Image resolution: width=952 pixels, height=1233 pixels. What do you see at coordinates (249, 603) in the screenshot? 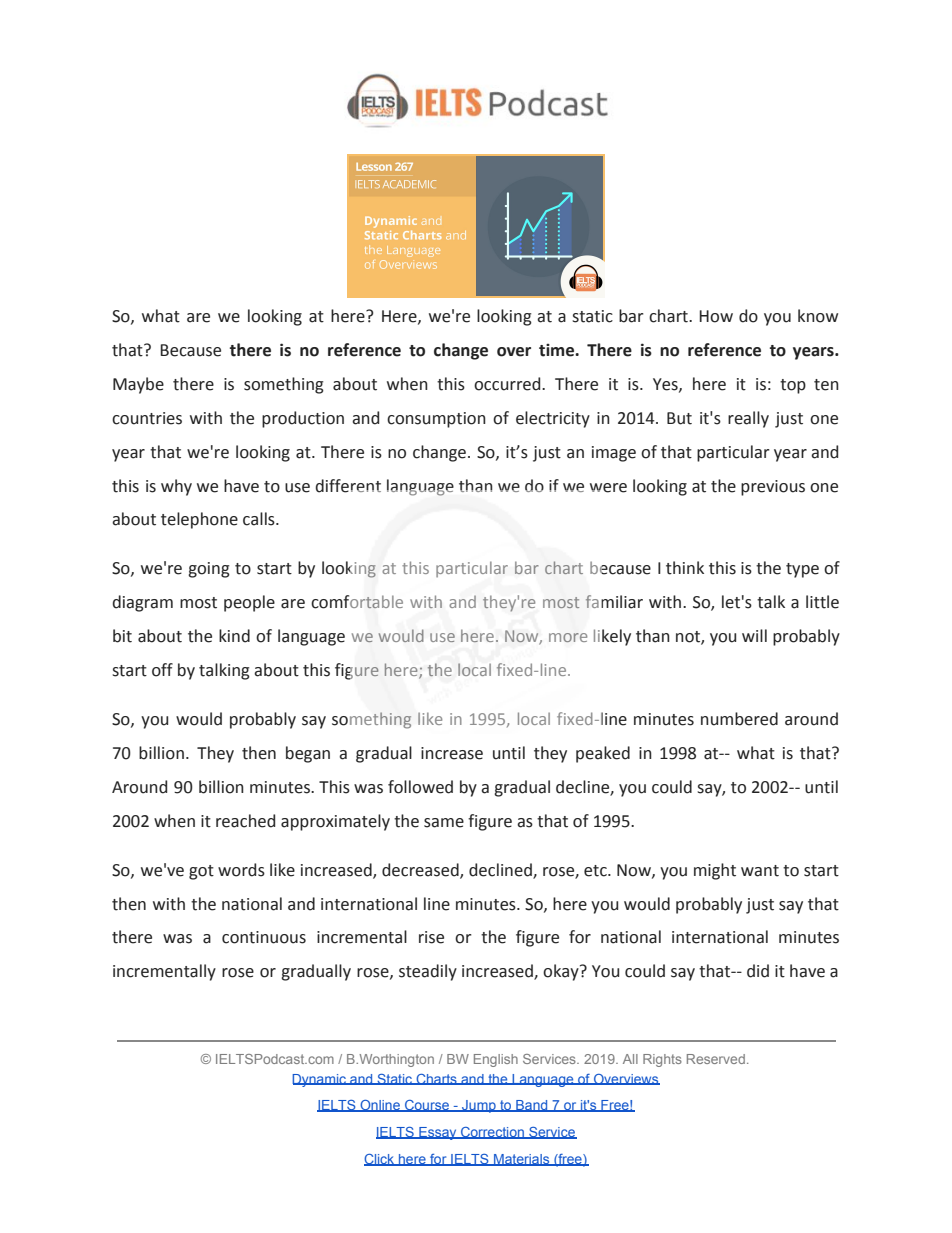
I see `people` at bounding box center [249, 603].
